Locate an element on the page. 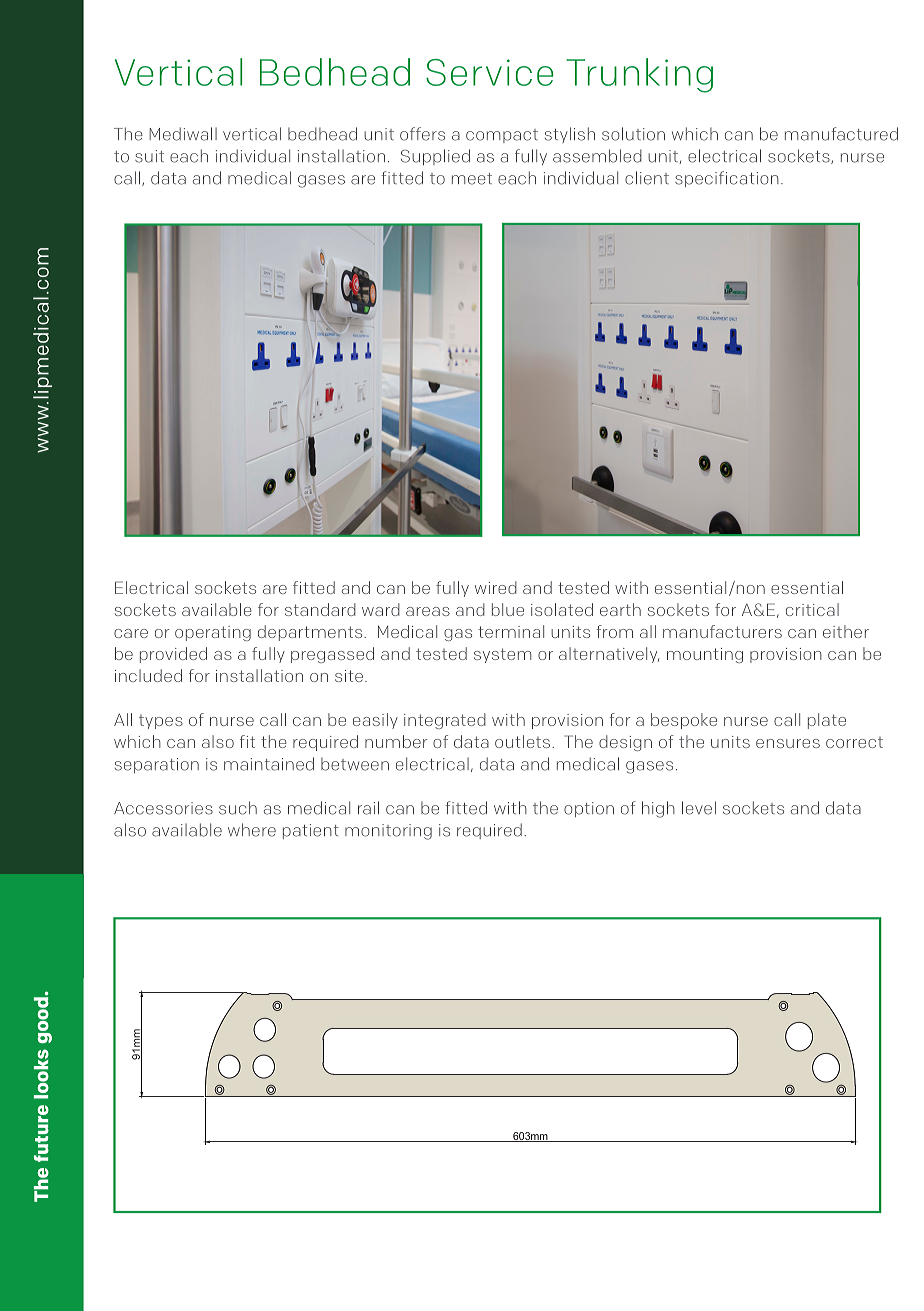 The width and height of the image is (924, 1311). meet is located at coordinates (472, 179).
